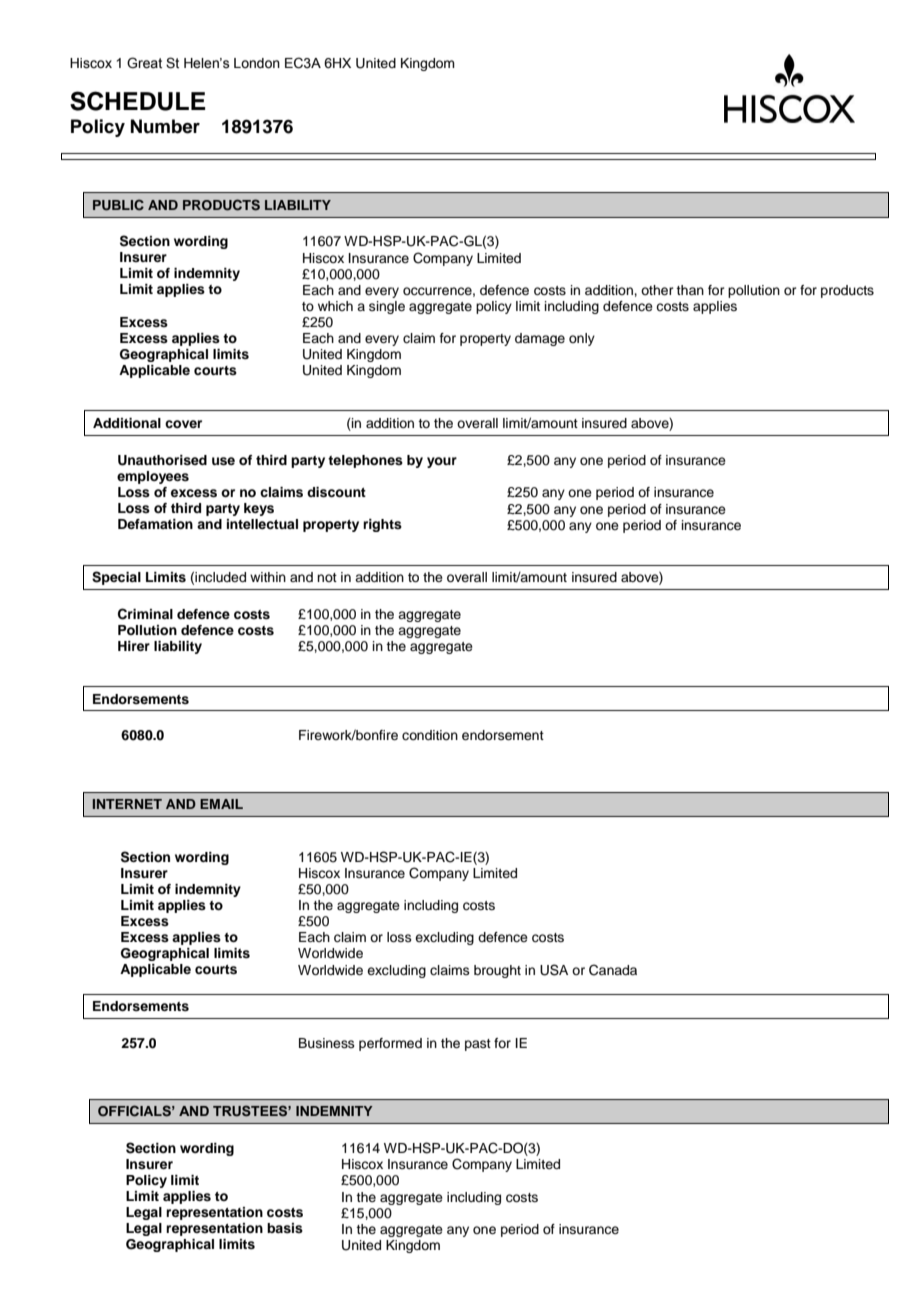 The height and width of the screenshot is (1308, 924). I want to click on Criminal, so click(145, 614).
